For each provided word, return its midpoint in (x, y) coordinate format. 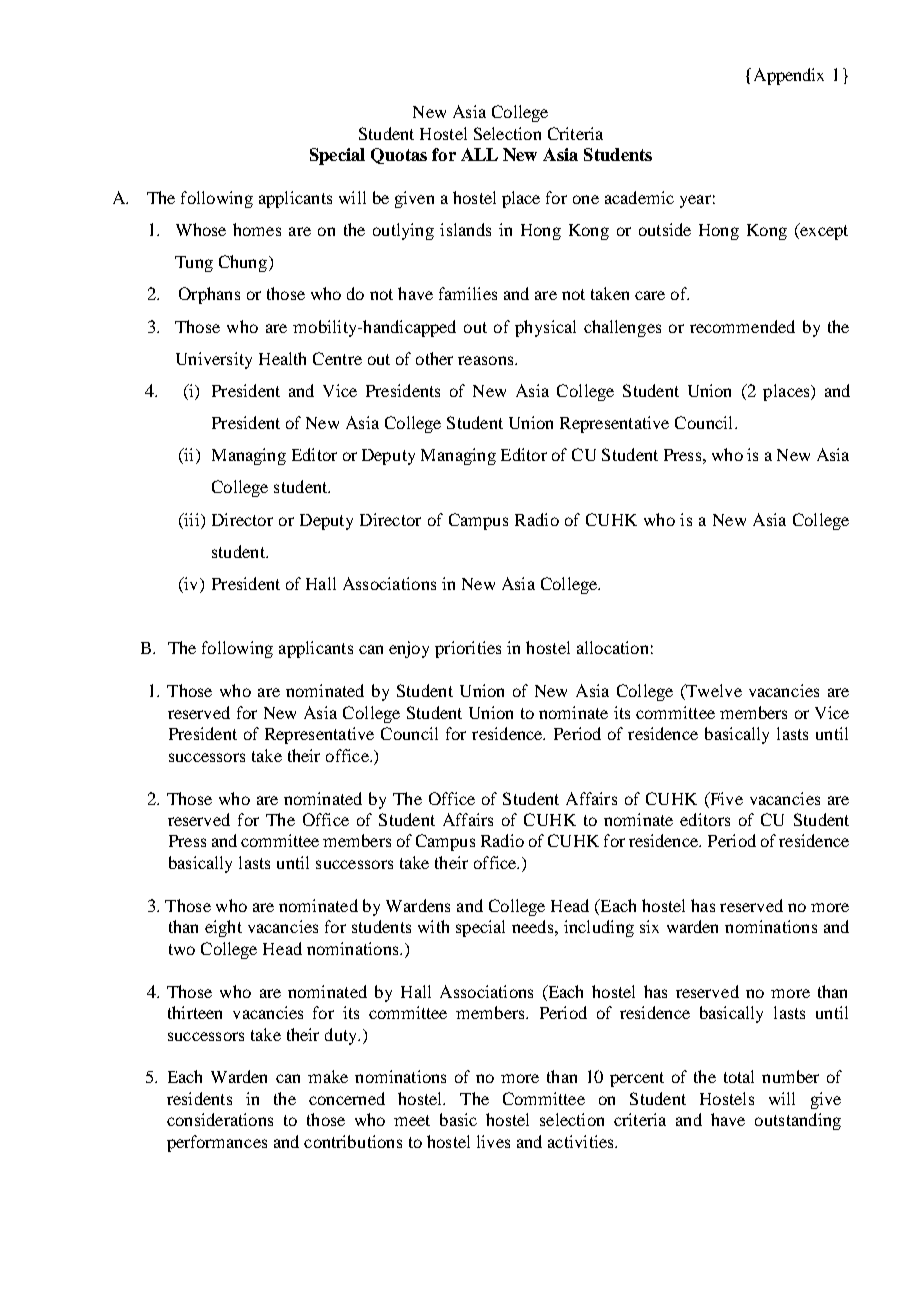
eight (223, 928)
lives (493, 1141)
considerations (220, 1119)
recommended (742, 326)
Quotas (399, 156)
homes (257, 229)
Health (282, 358)
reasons (487, 360)
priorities (468, 649)
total (739, 1076)
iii (192, 519)
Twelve (713, 692)
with (433, 926)
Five (725, 798)
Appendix (789, 76)
